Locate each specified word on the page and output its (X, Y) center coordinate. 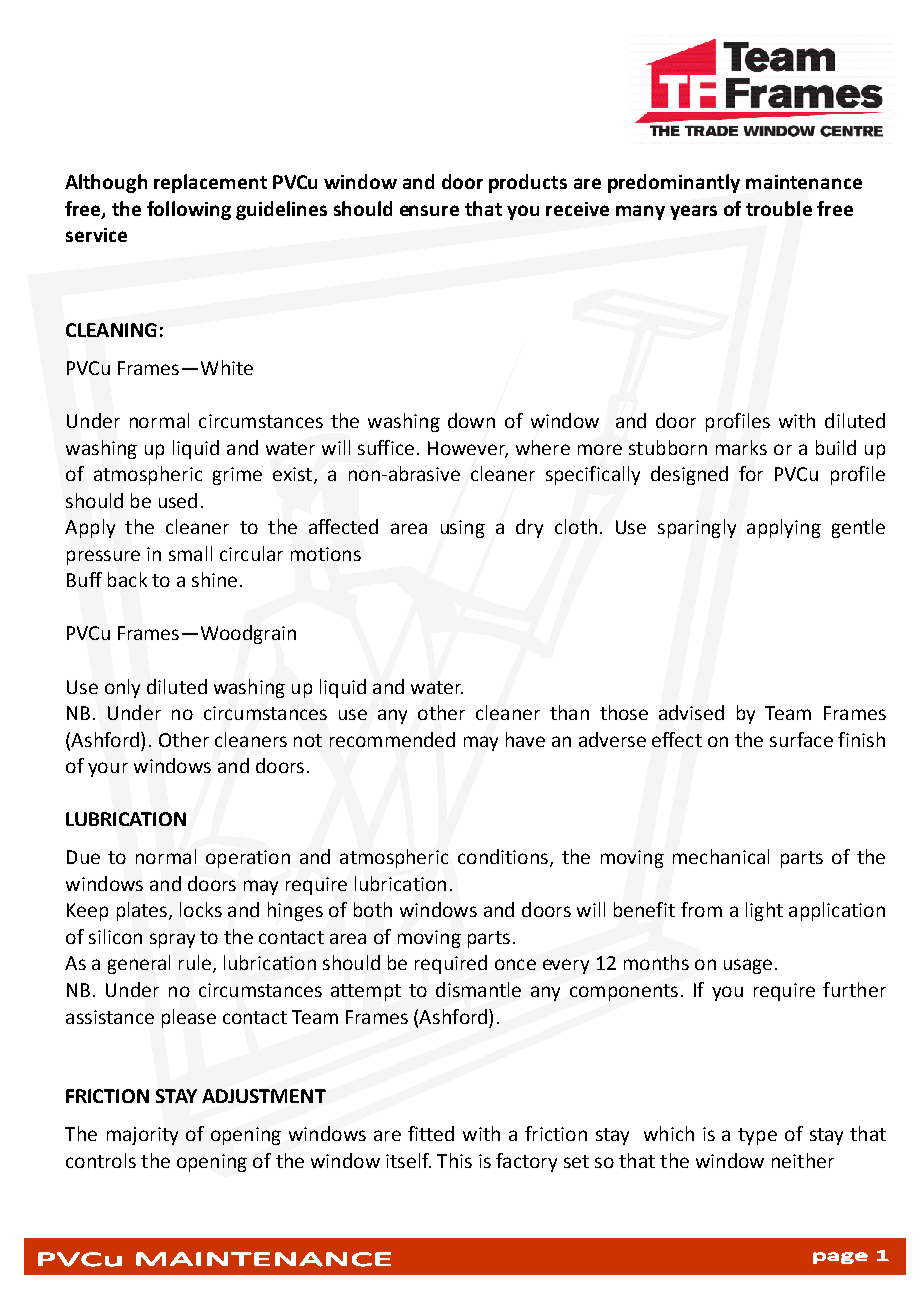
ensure (429, 210)
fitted (431, 1133)
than (569, 712)
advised (691, 712)
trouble (779, 208)
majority (142, 1136)
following (189, 210)
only (122, 688)
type (757, 1136)
